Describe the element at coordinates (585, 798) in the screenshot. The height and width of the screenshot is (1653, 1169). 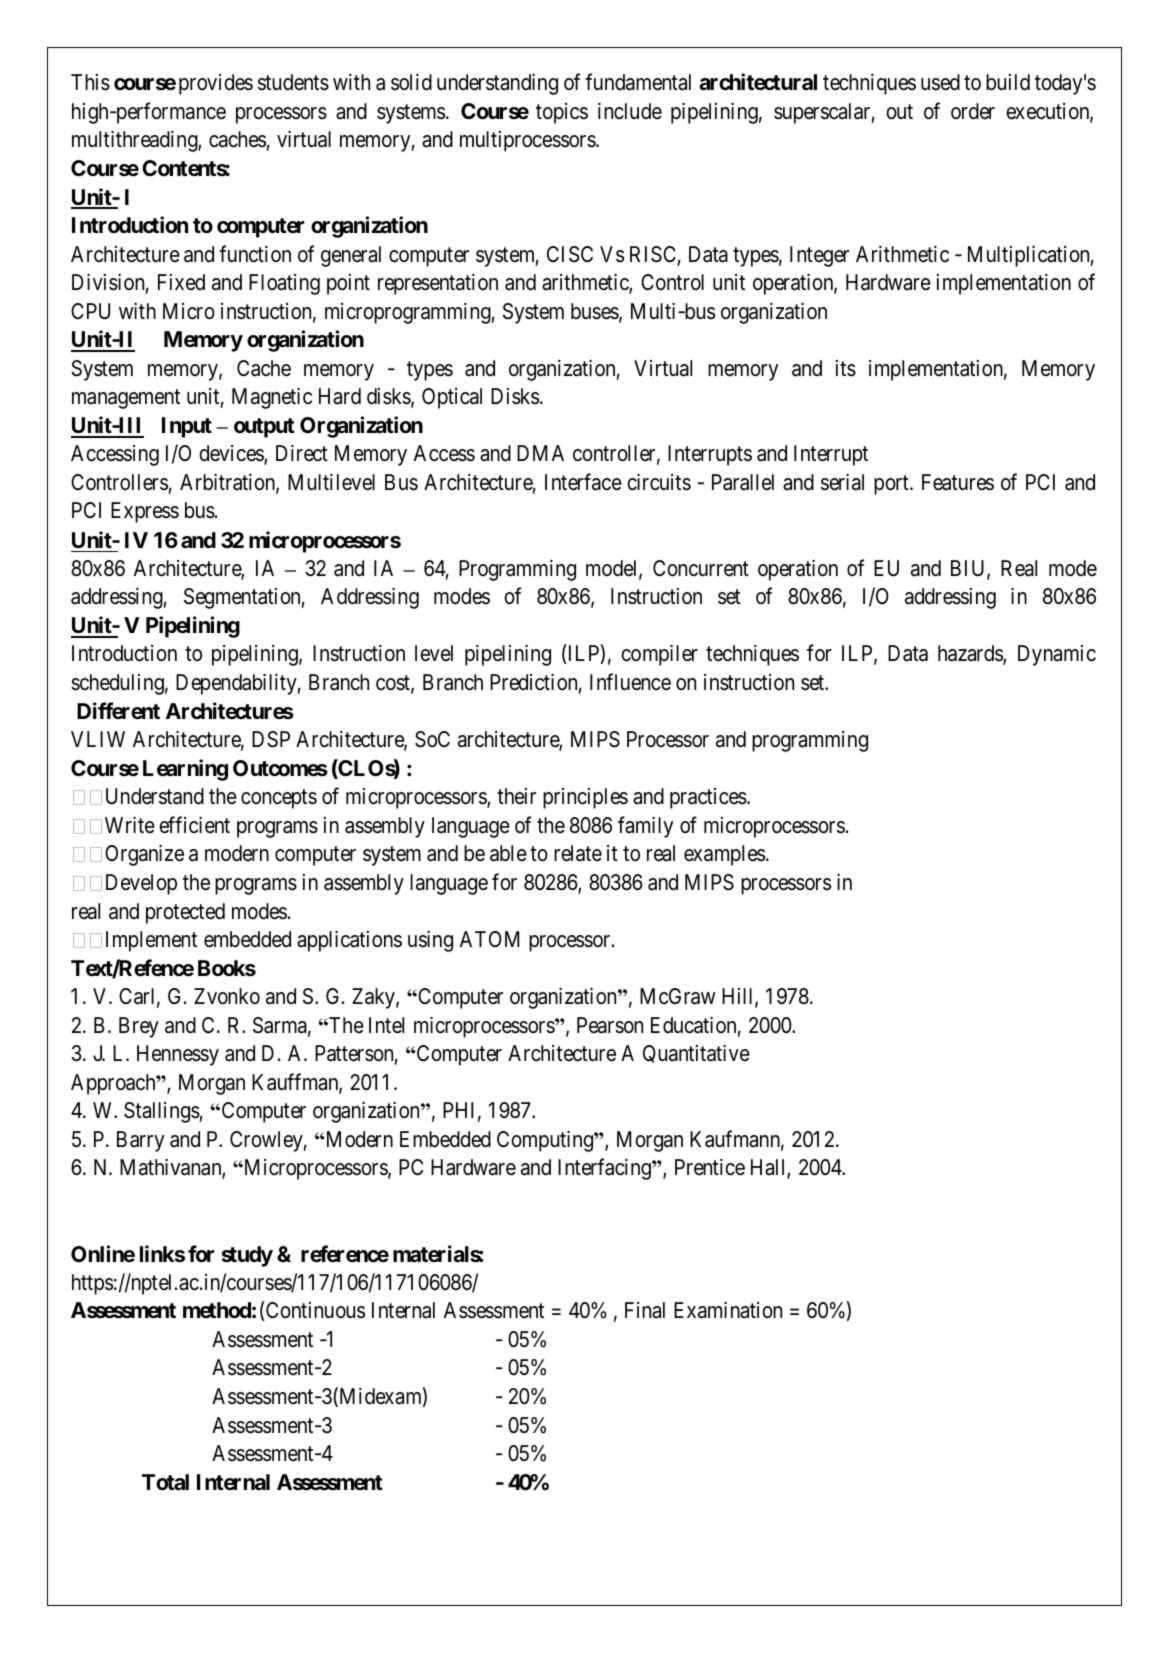
I see `principles` at that location.
